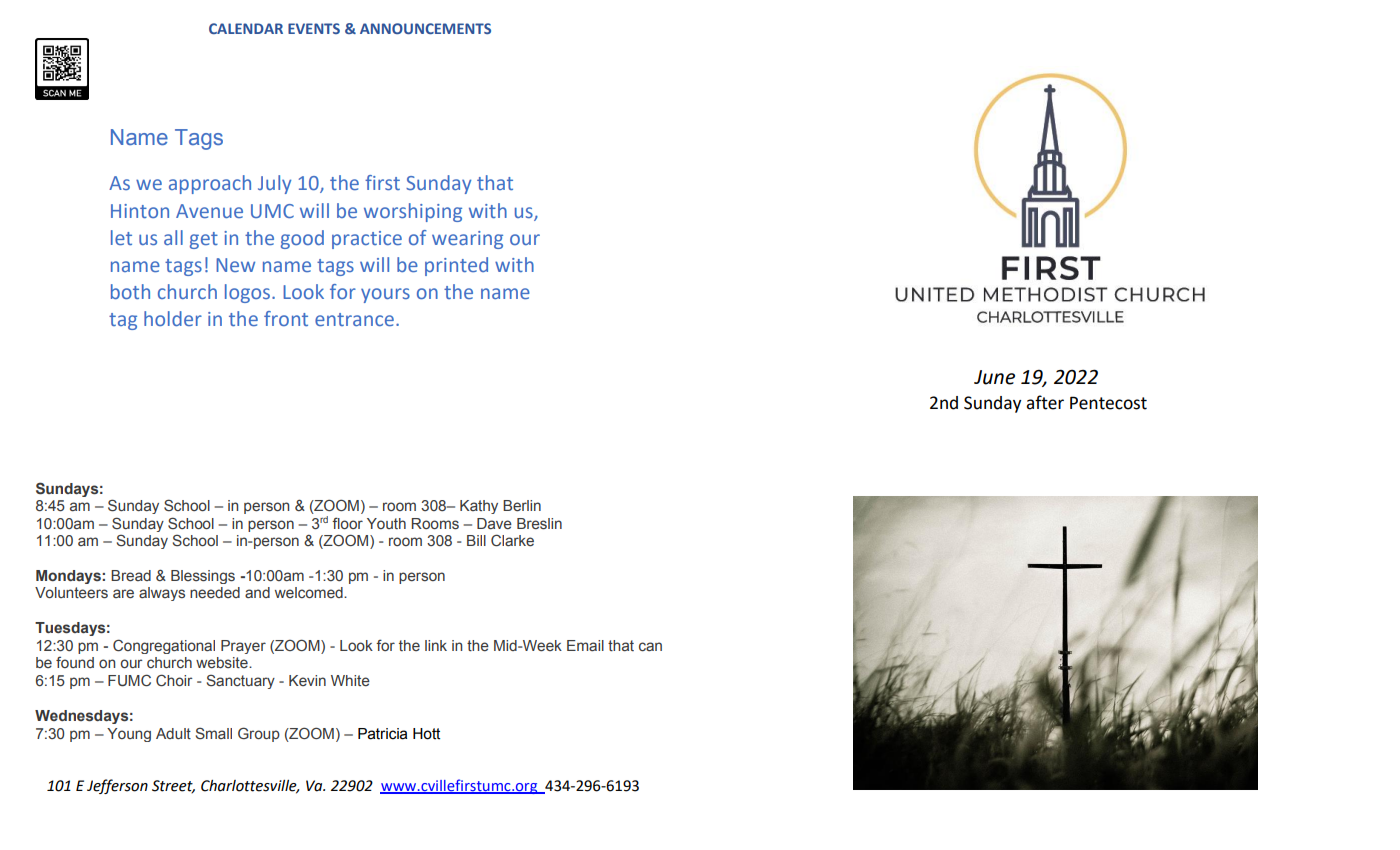 The image size is (1400, 850). I want to click on EVENTS, so click(314, 28).
